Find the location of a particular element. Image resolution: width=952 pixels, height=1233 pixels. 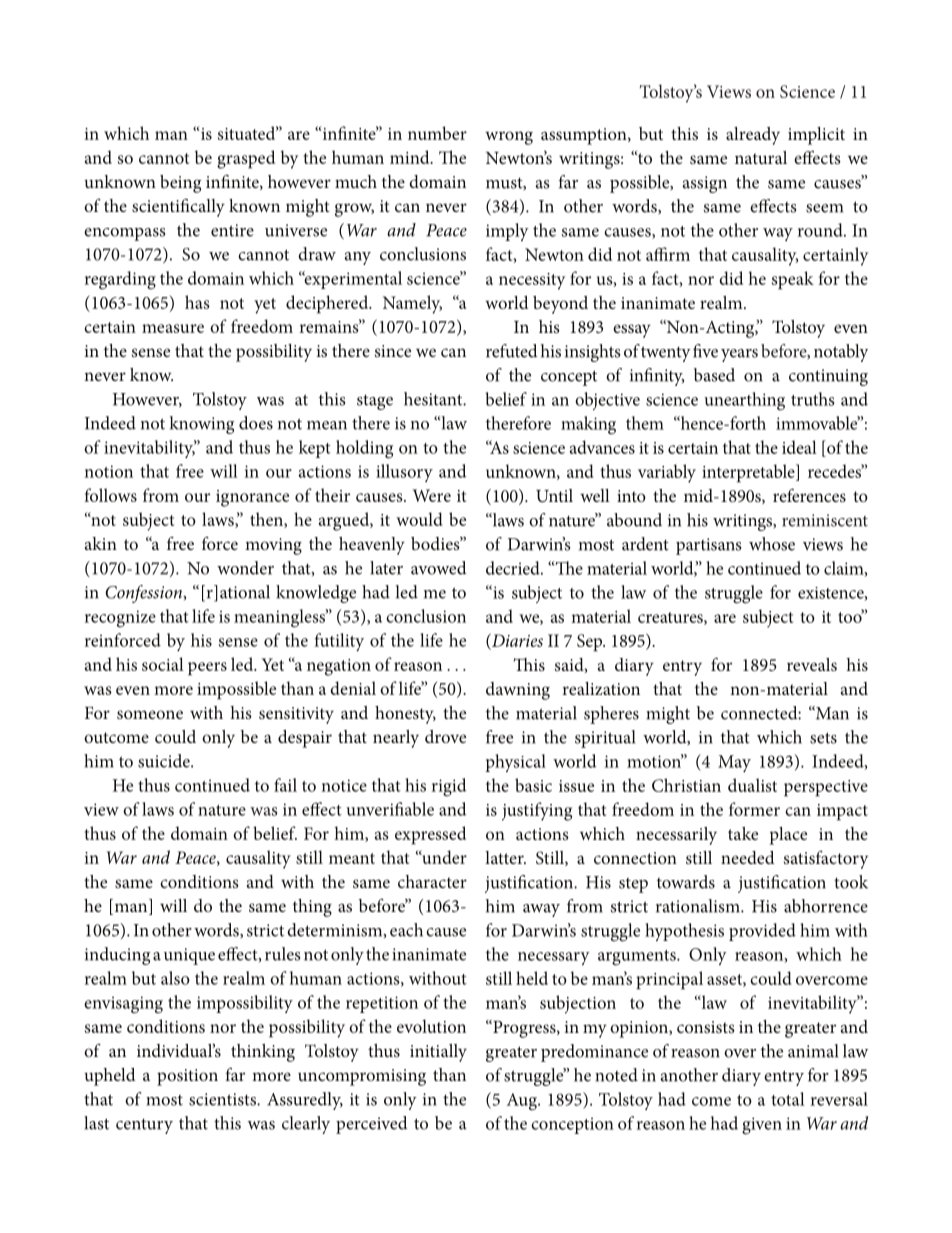

reveals is located at coordinates (812, 664).
